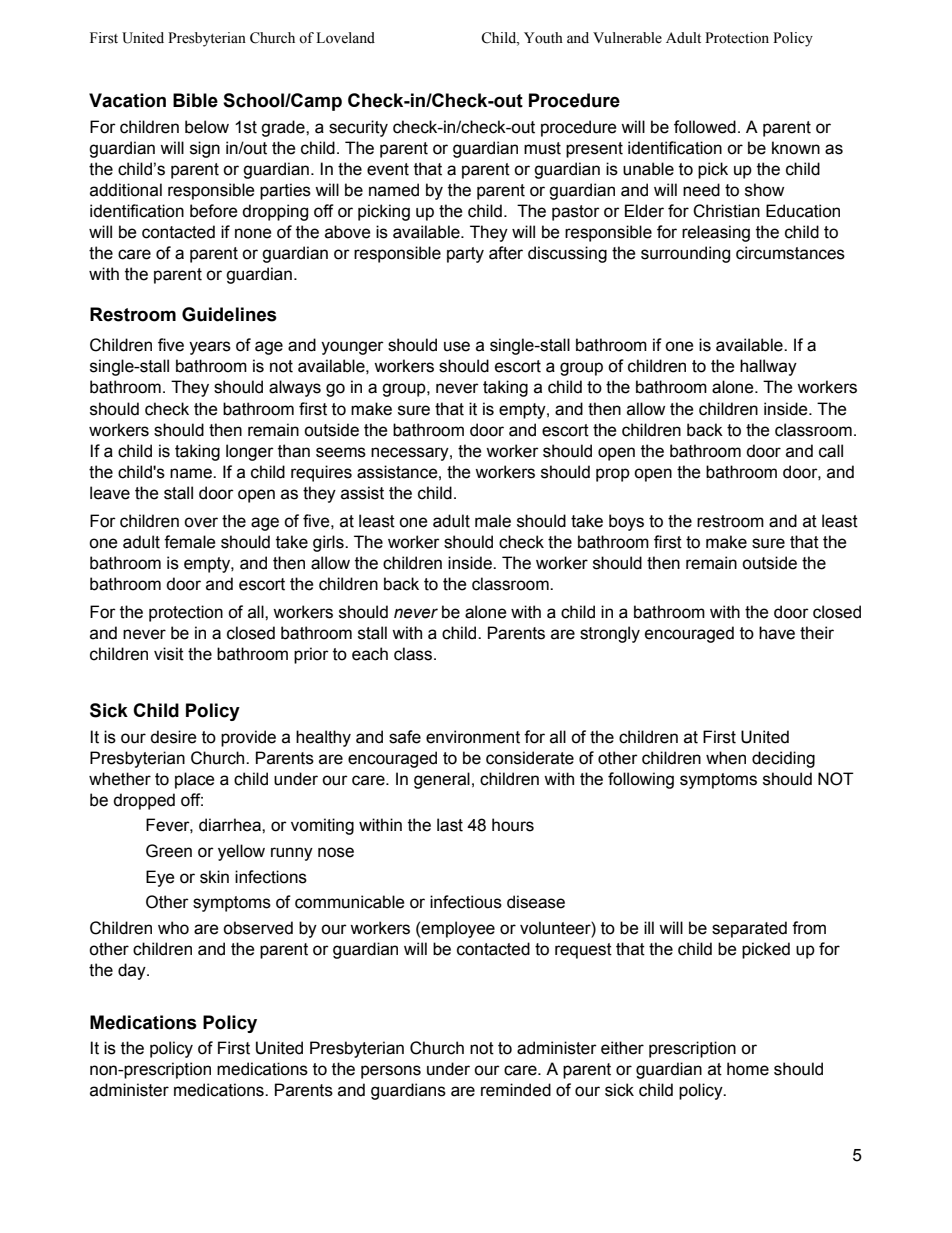 The height and width of the image is (1233, 952). Describe the element at coordinates (195, 100) in the image. I see `Bible` at that location.
